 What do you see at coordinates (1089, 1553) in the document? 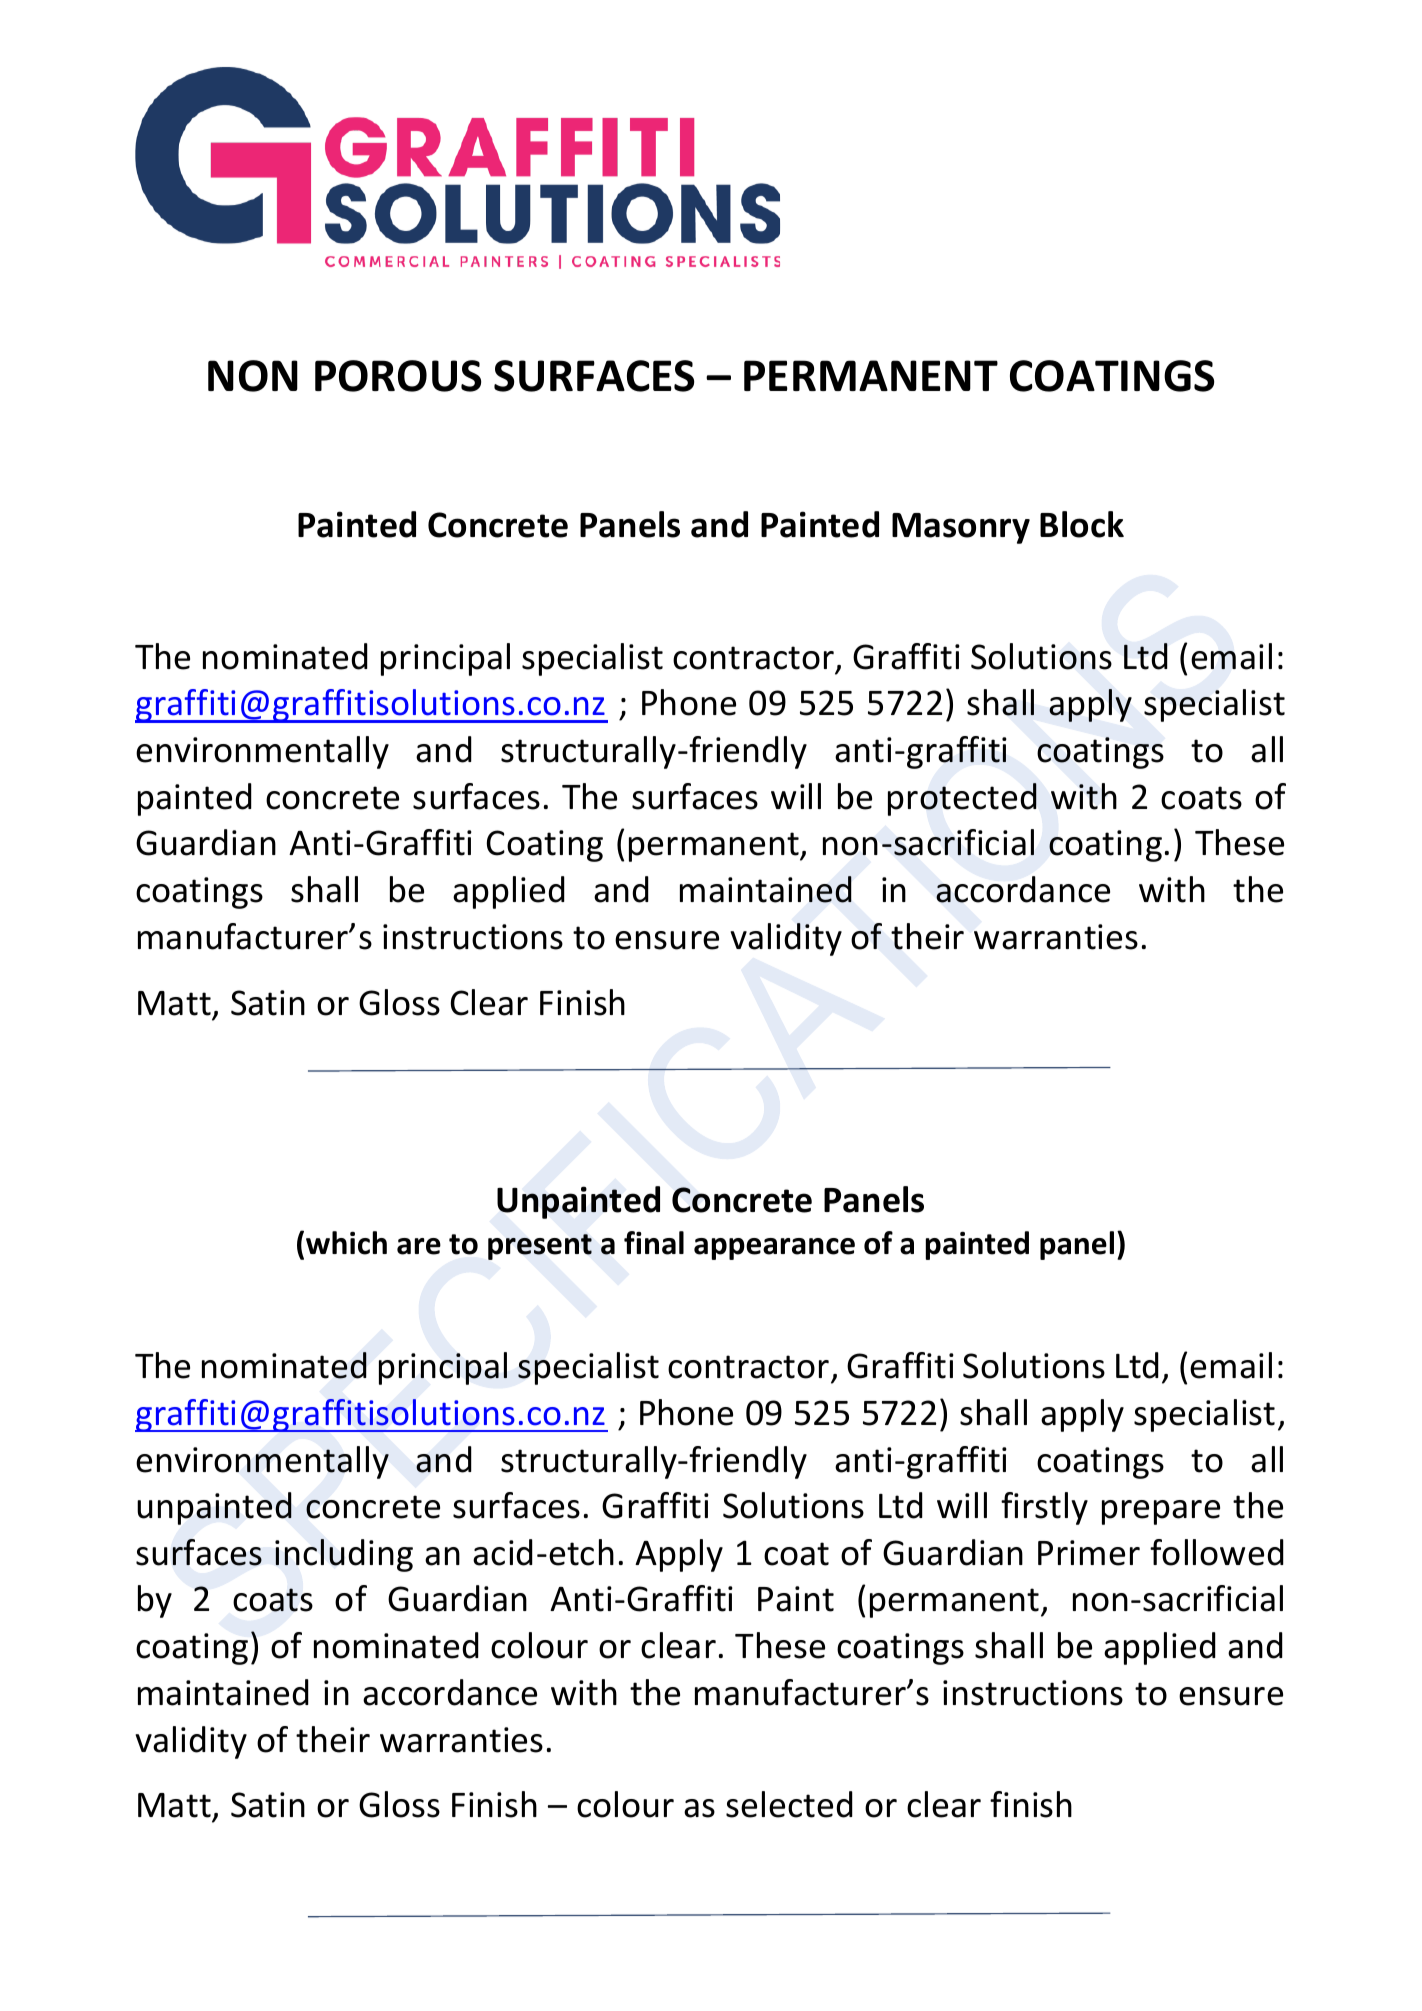
I see `Primer` at bounding box center [1089, 1553].
